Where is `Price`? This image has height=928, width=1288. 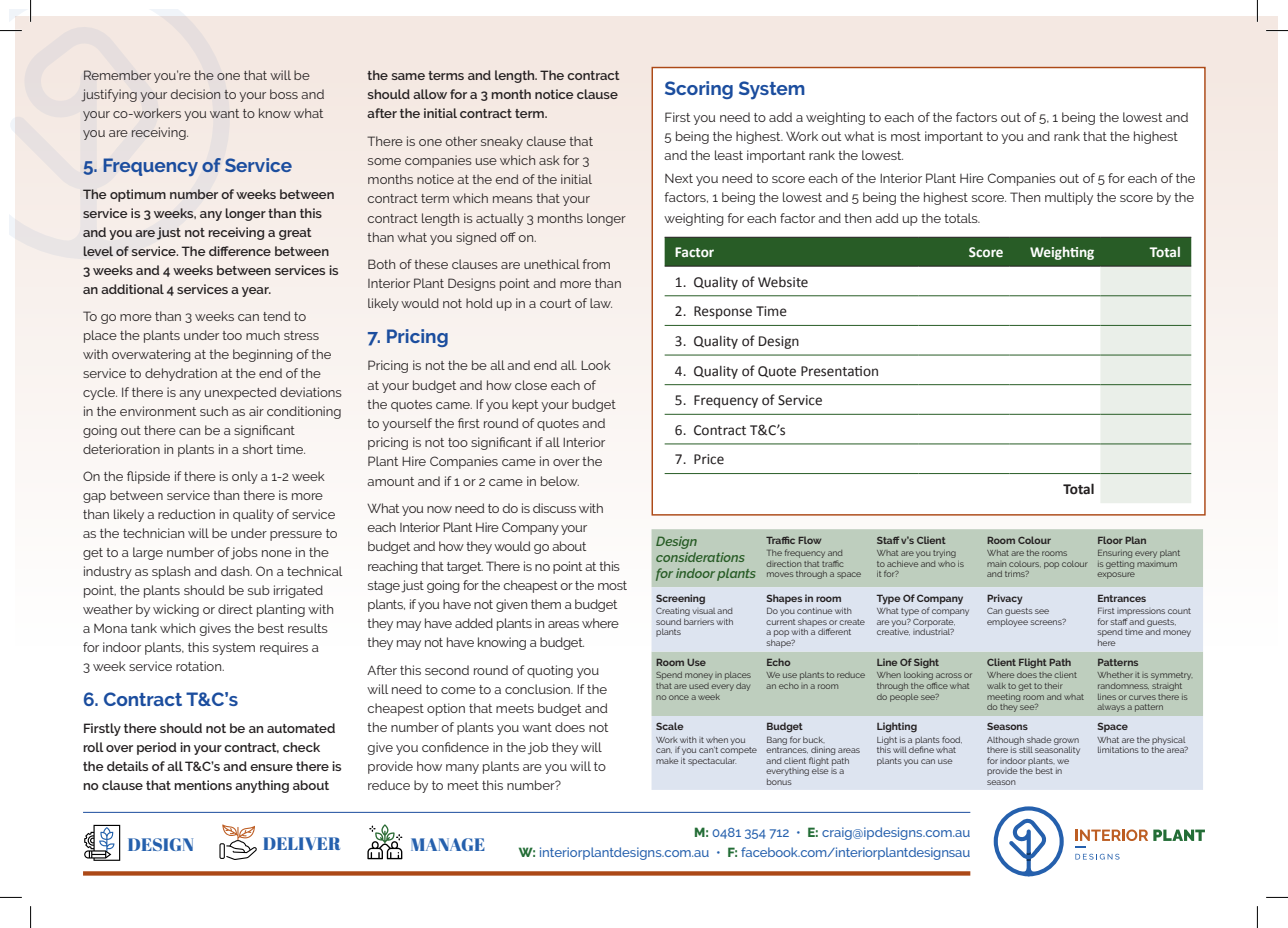 Price is located at coordinates (709, 459).
